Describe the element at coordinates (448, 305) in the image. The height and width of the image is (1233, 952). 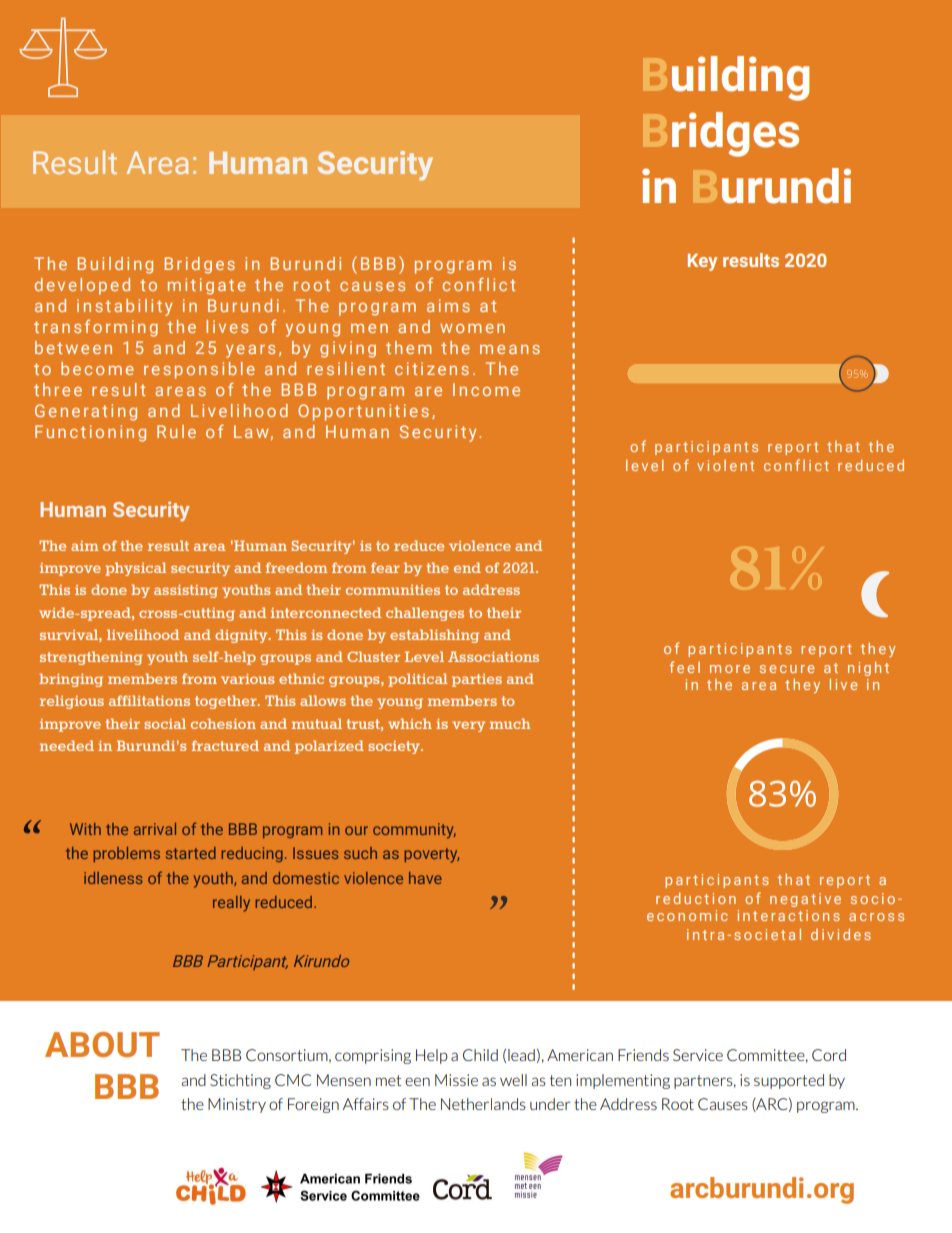
I see `aims` at that location.
